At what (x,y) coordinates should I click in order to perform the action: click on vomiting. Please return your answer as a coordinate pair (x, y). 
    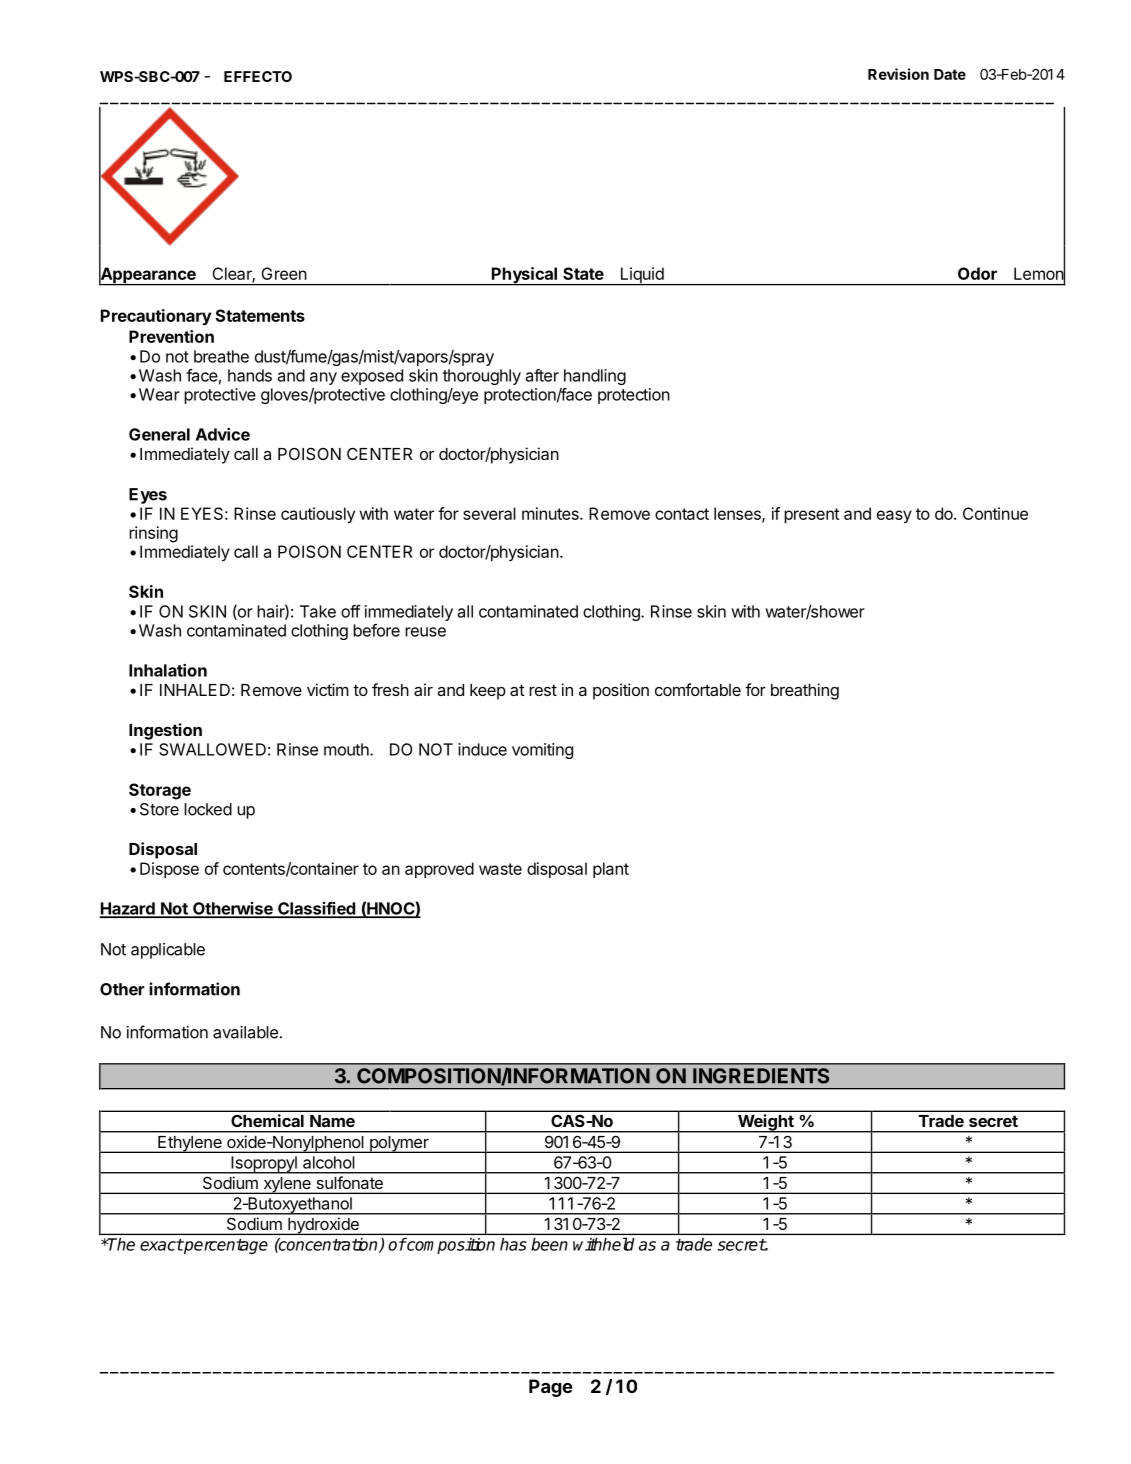
    Looking at the image, I should click on (542, 751).
